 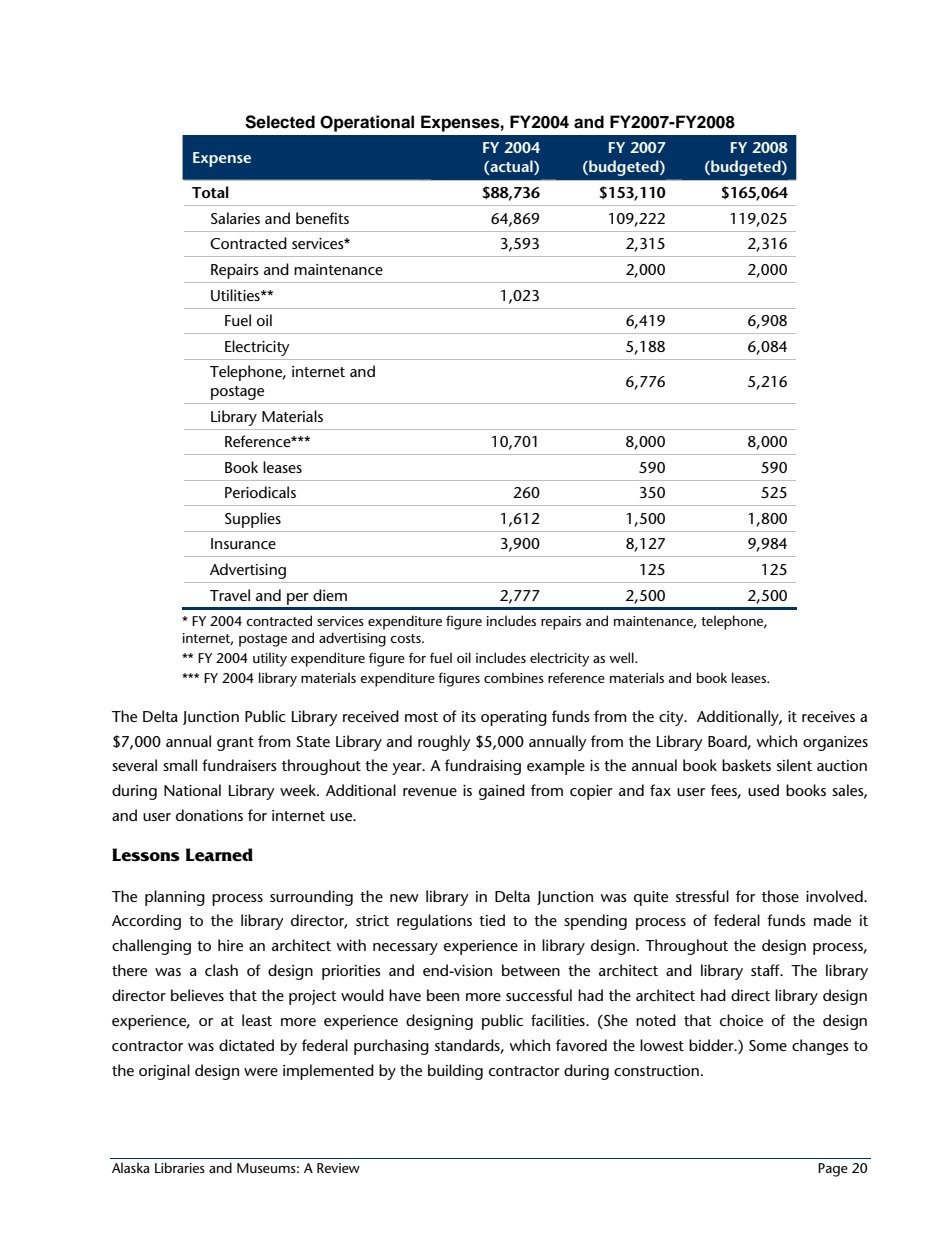 What do you see at coordinates (622, 657) in the screenshot?
I see `well` at bounding box center [622, 657].
